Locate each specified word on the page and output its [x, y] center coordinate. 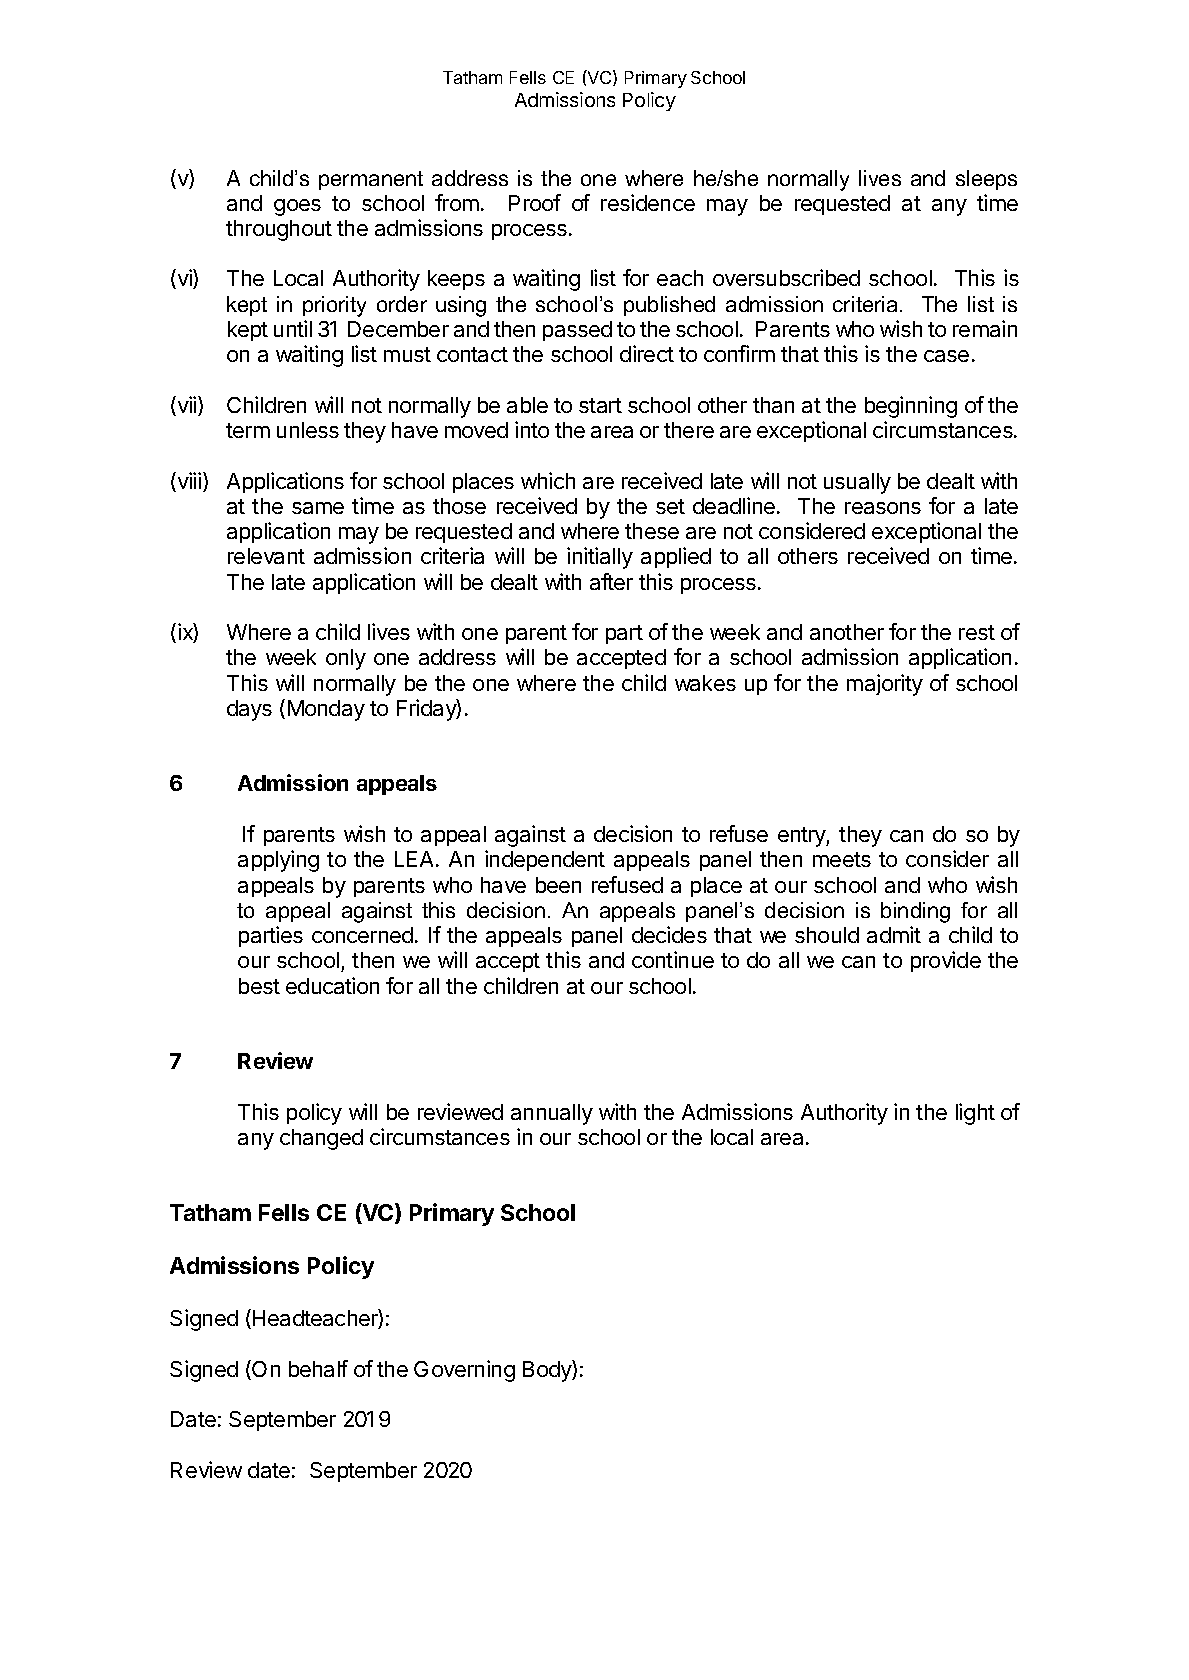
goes [297, 207]
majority [885, 685]
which [548, 480]
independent [545, 860]
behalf [318, 1368]
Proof [535, 202]
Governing [464, 1371]
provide [946, 961]
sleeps [986, 180]
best [259, 986]
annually [552, 1114]
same [318, 508]
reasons [883, 508]
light [975, 1114]
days [249, 710]
